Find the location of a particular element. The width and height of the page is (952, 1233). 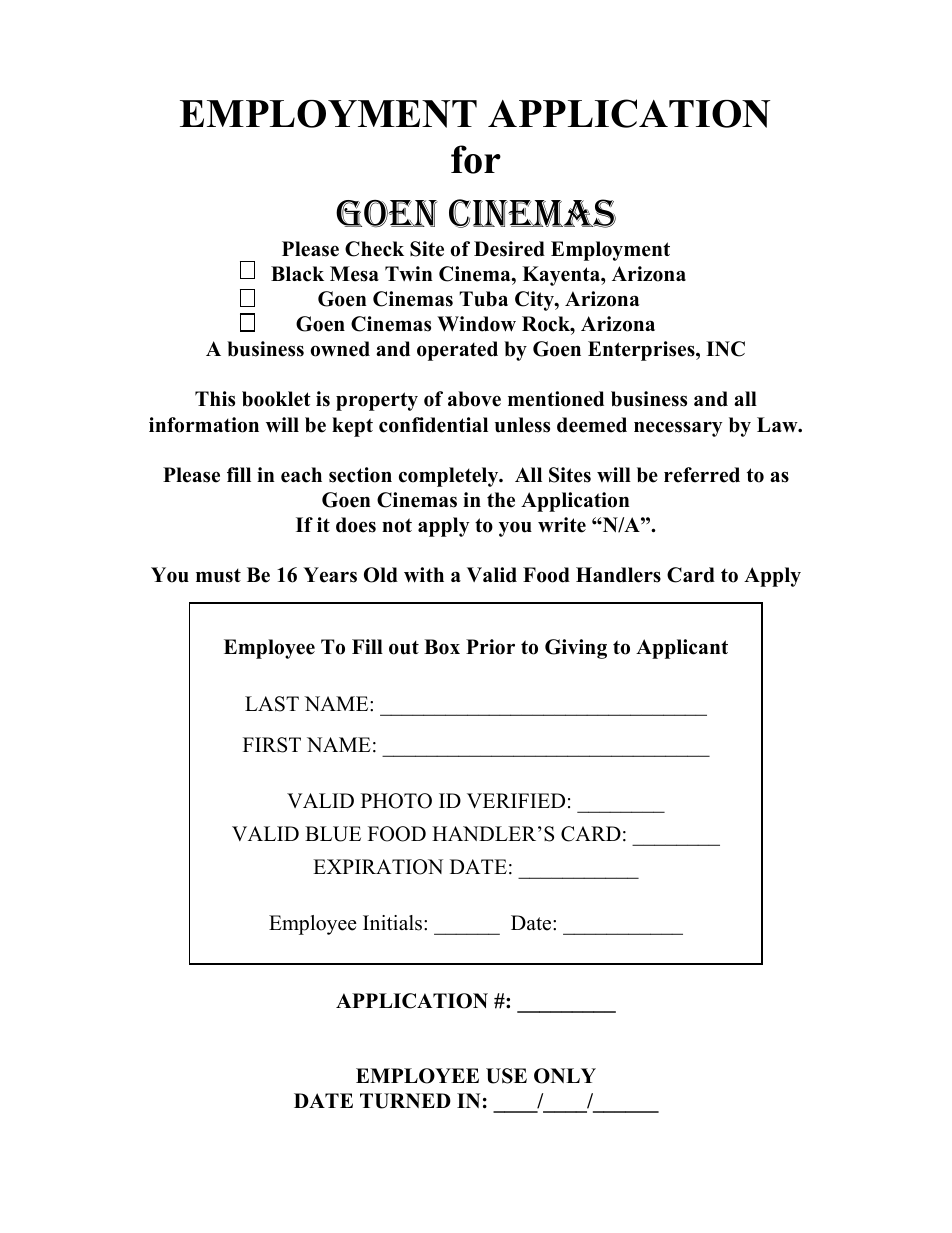

Tuba is located at coordinates (483, 299).
